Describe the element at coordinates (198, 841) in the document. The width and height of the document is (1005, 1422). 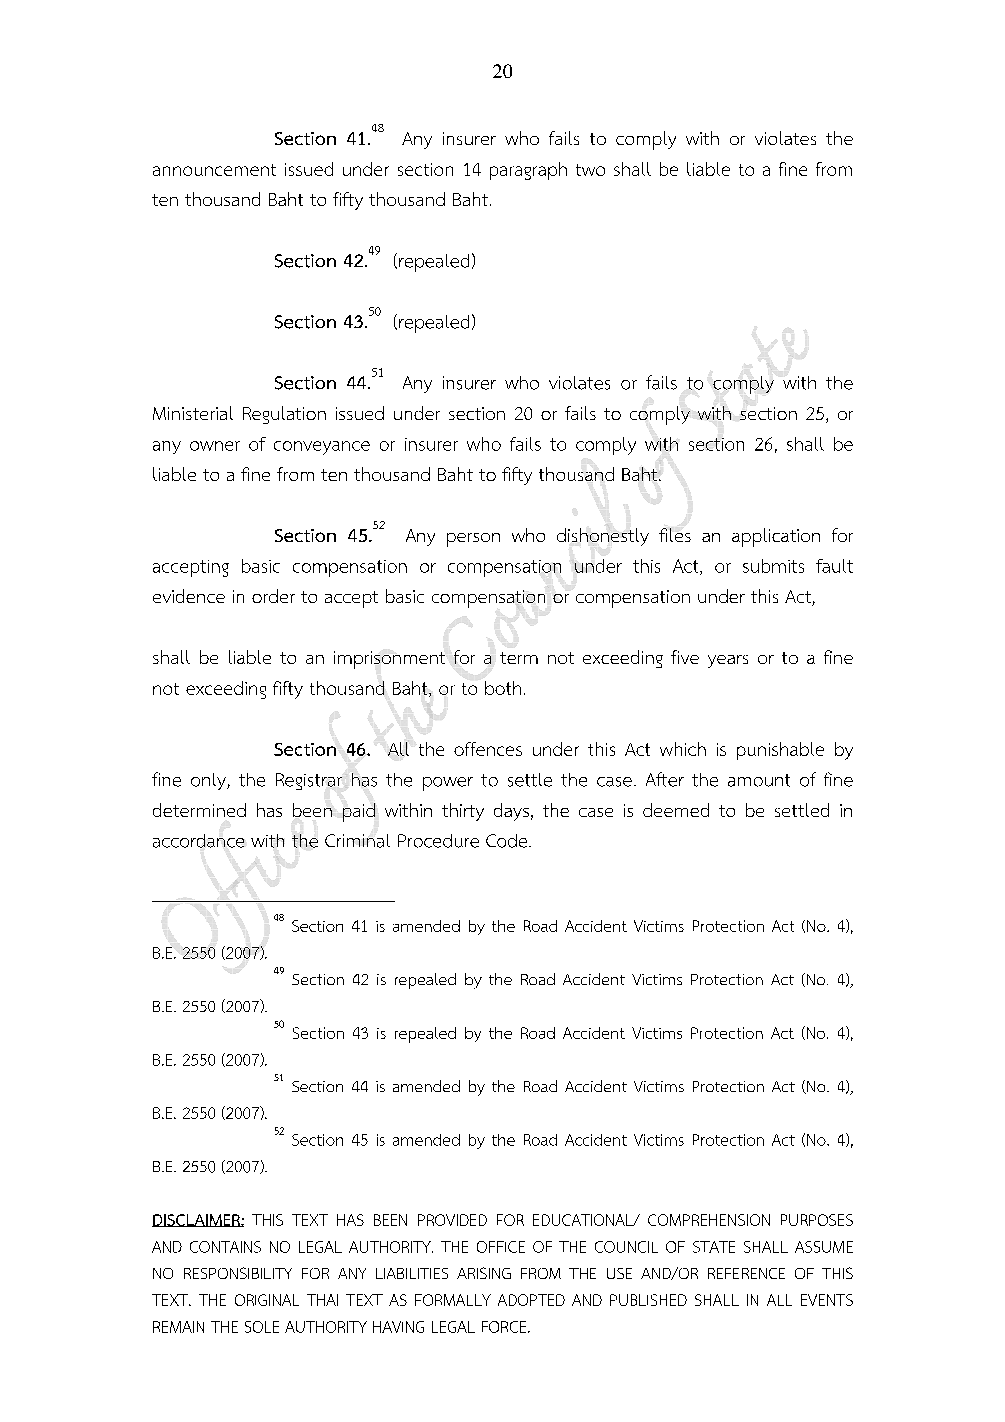
I see `accordance` at that location.
